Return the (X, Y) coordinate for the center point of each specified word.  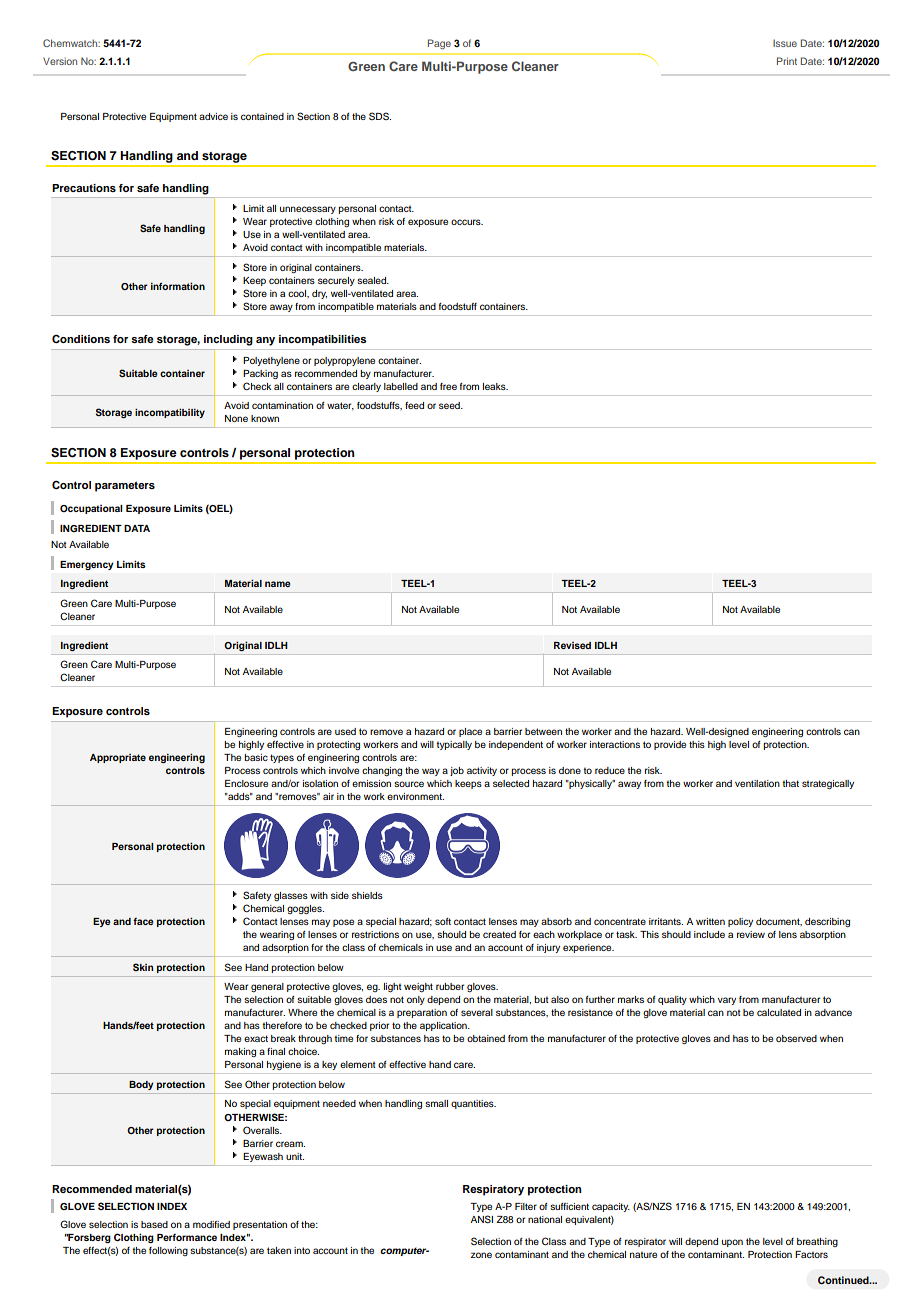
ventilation (757, 783)
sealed (373, 280)
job (457, 771)
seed (450, 405)
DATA (137, 528)
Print (787, 61)
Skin (143, 967)
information (178, 286)
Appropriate (118, 758)
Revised (572, 645)
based (154, 1224)
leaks (495, 386)
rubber (450, 986)
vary (727, 1001)
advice (213, 116)
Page (439, 44)
